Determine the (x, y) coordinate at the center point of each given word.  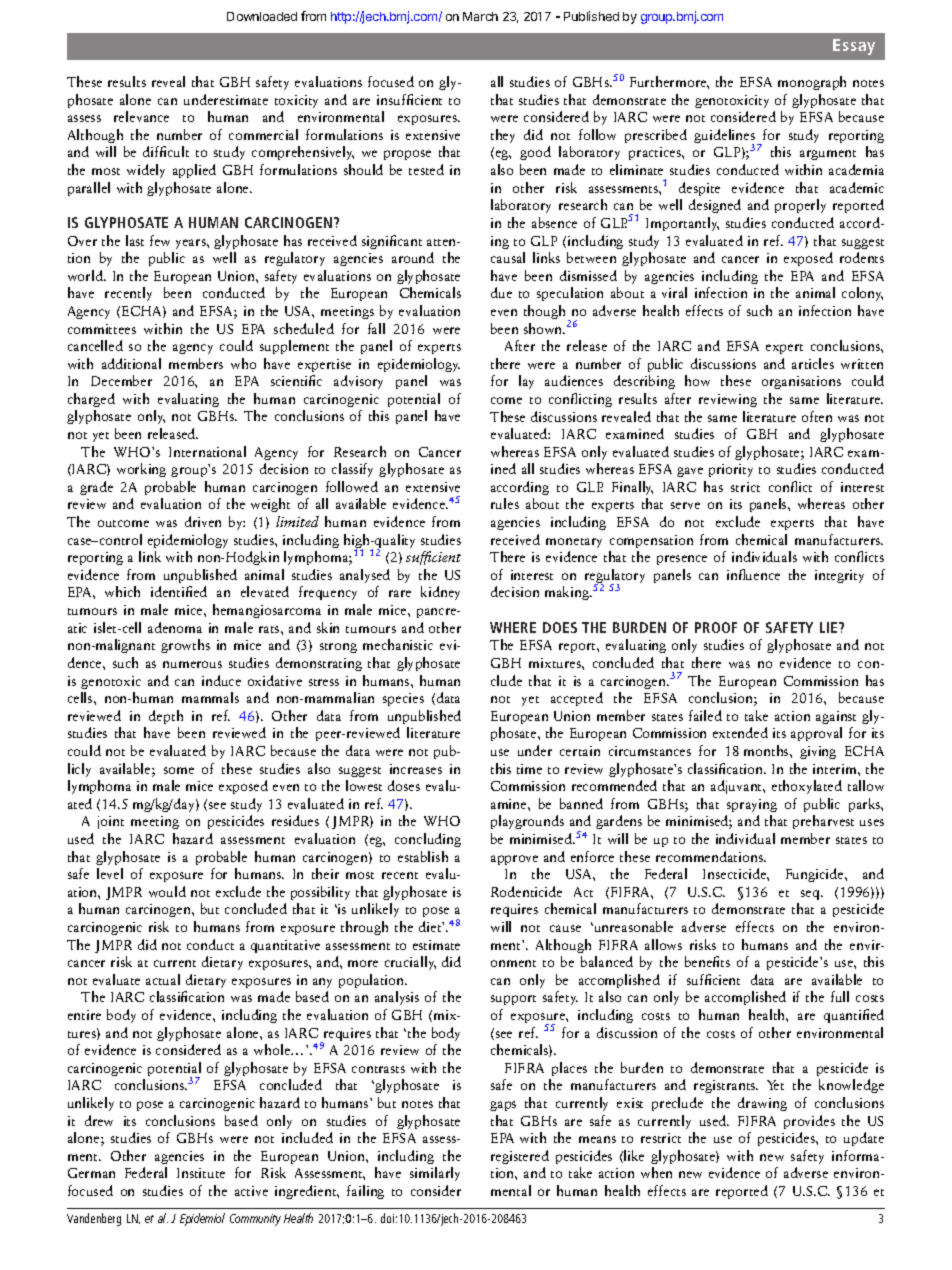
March (480, 16)
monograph (812, 83)
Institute (201, 1173)
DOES (560, 627)
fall (376, 328)
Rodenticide (526, 891)
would (167, 891)
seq (811, 895)
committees (102, 329)
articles (813, 363)
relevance (141, 116)
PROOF (716, 627)
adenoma (175, 627)
